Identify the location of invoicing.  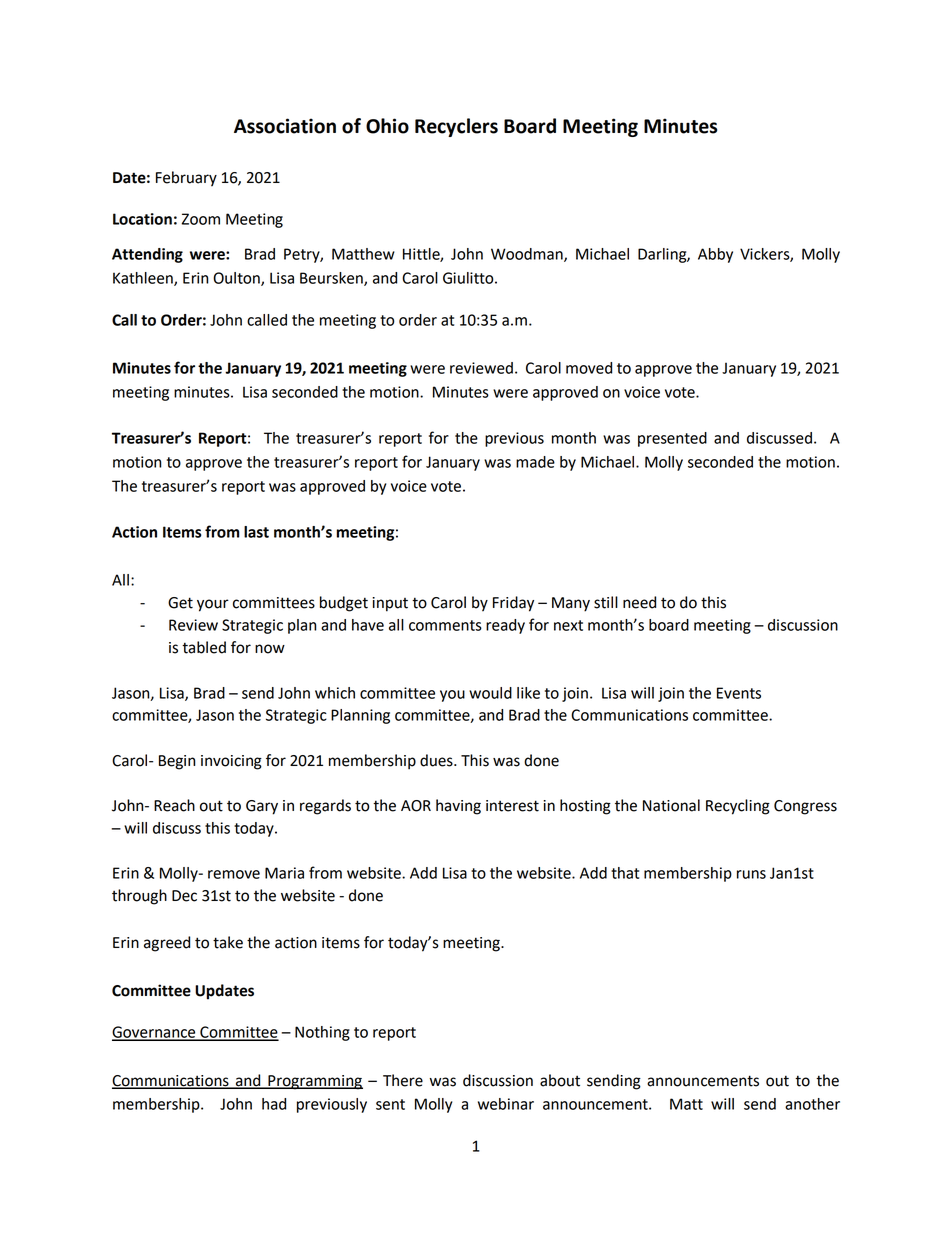
(231, 762).
